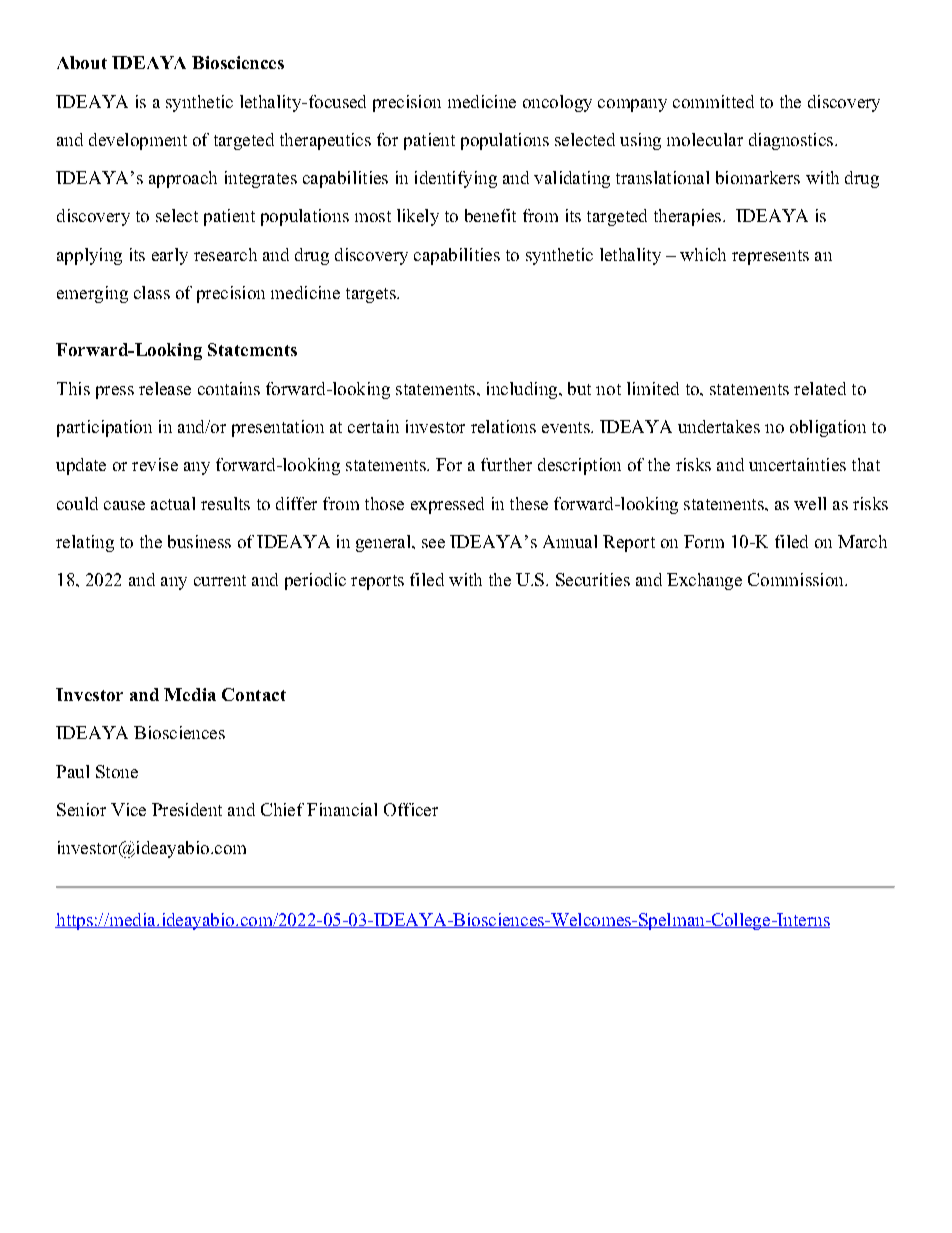 The width and height of the document is (952, 1233). What do you see at coordinates (220, 580) in the document?
I see `current` at bounding box center [220, 580].
